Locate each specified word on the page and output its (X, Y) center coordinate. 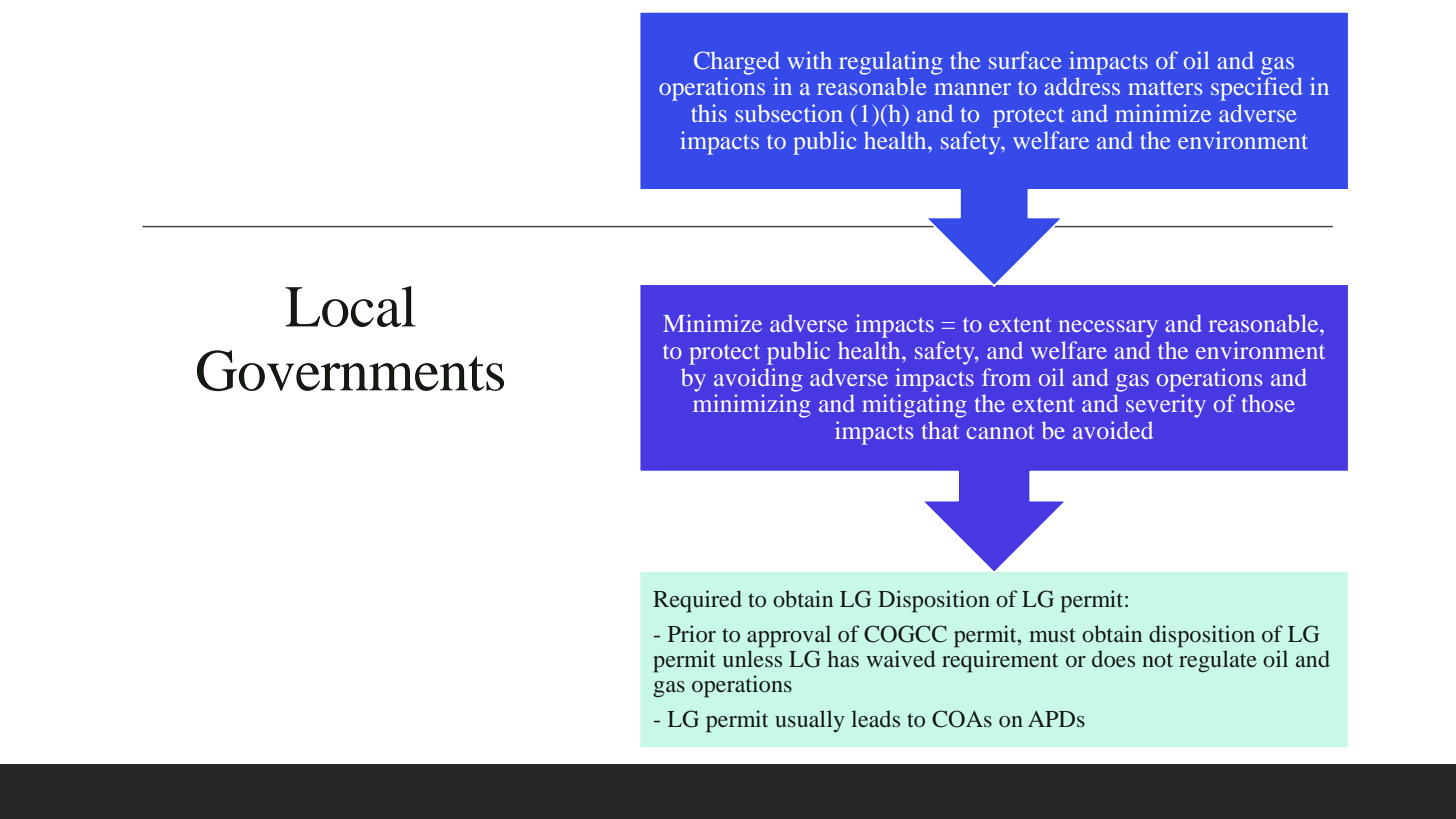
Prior (692, 634)
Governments (350, 370)
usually (810, 721)
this (709, 113)
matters (1165, 88)
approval (789, 636)
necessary (1108, 329)
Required (697, 601)
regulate (1218, 661)
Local (350, 306)
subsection (789, 113)
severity (1166, 406)
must (1052, 635)
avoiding (758, 380)
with (809, 60)
